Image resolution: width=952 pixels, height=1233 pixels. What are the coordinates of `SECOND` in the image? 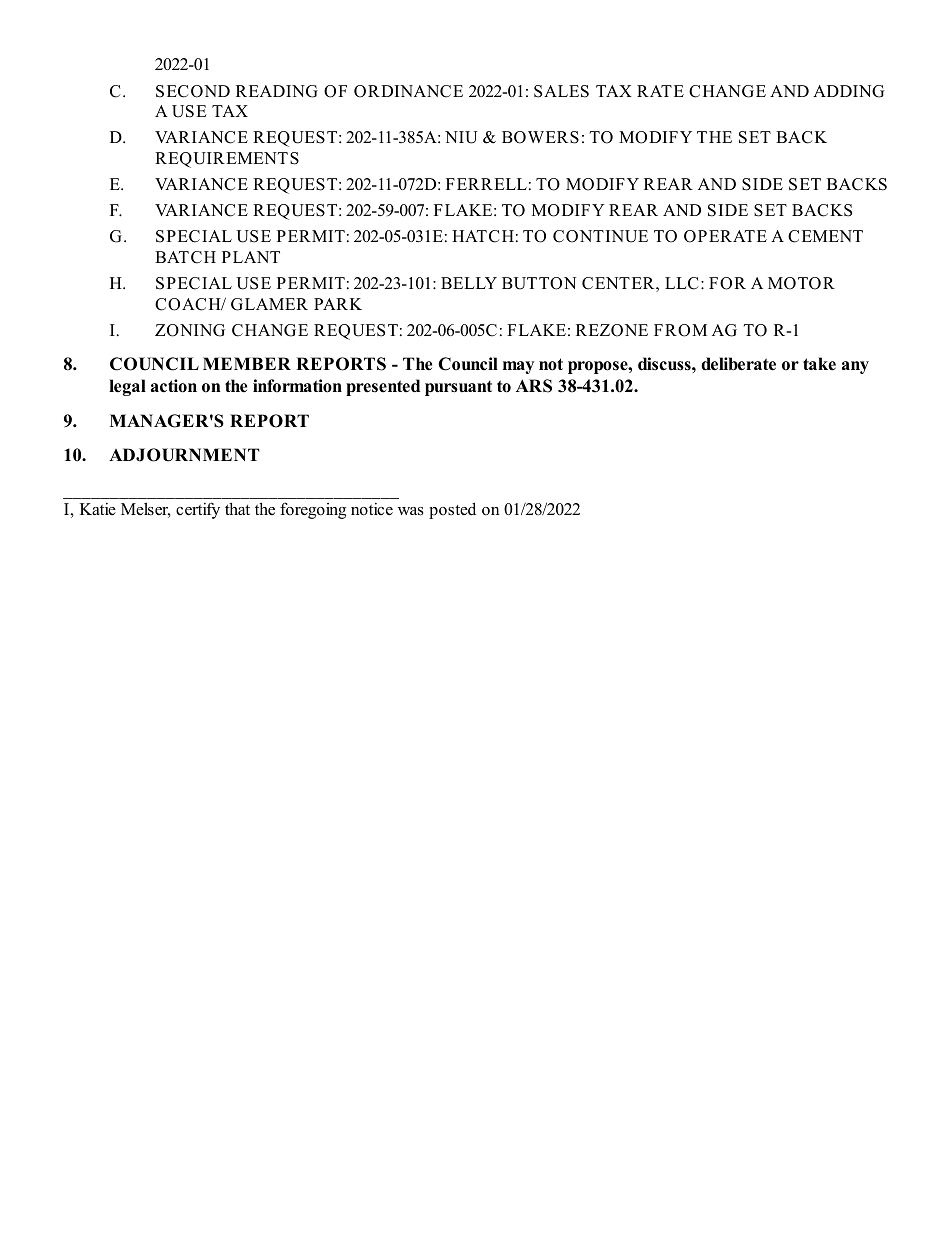 It's located at (193, 91).
